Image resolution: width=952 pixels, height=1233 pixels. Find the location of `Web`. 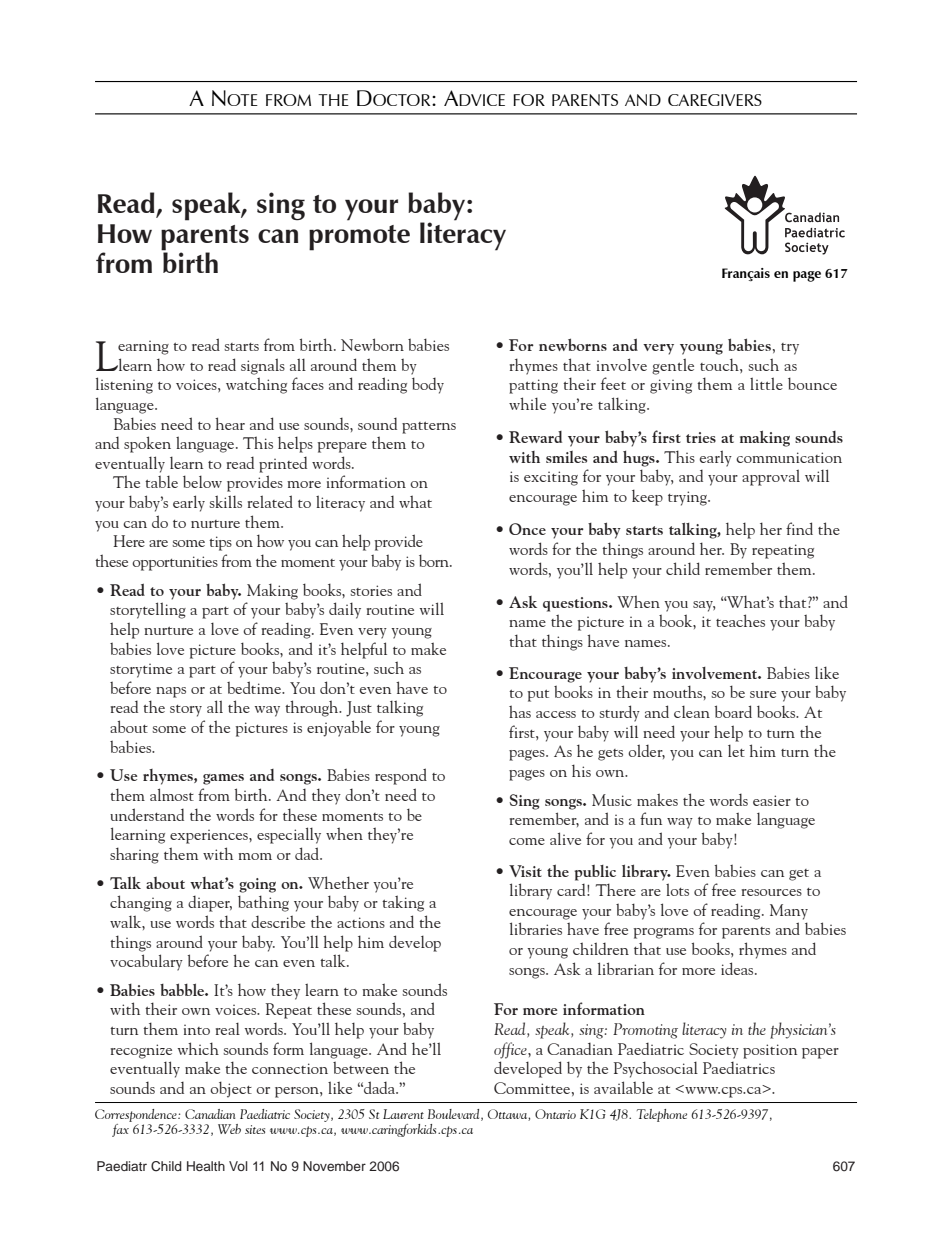

Web is located at coordinates (229, 1129).
